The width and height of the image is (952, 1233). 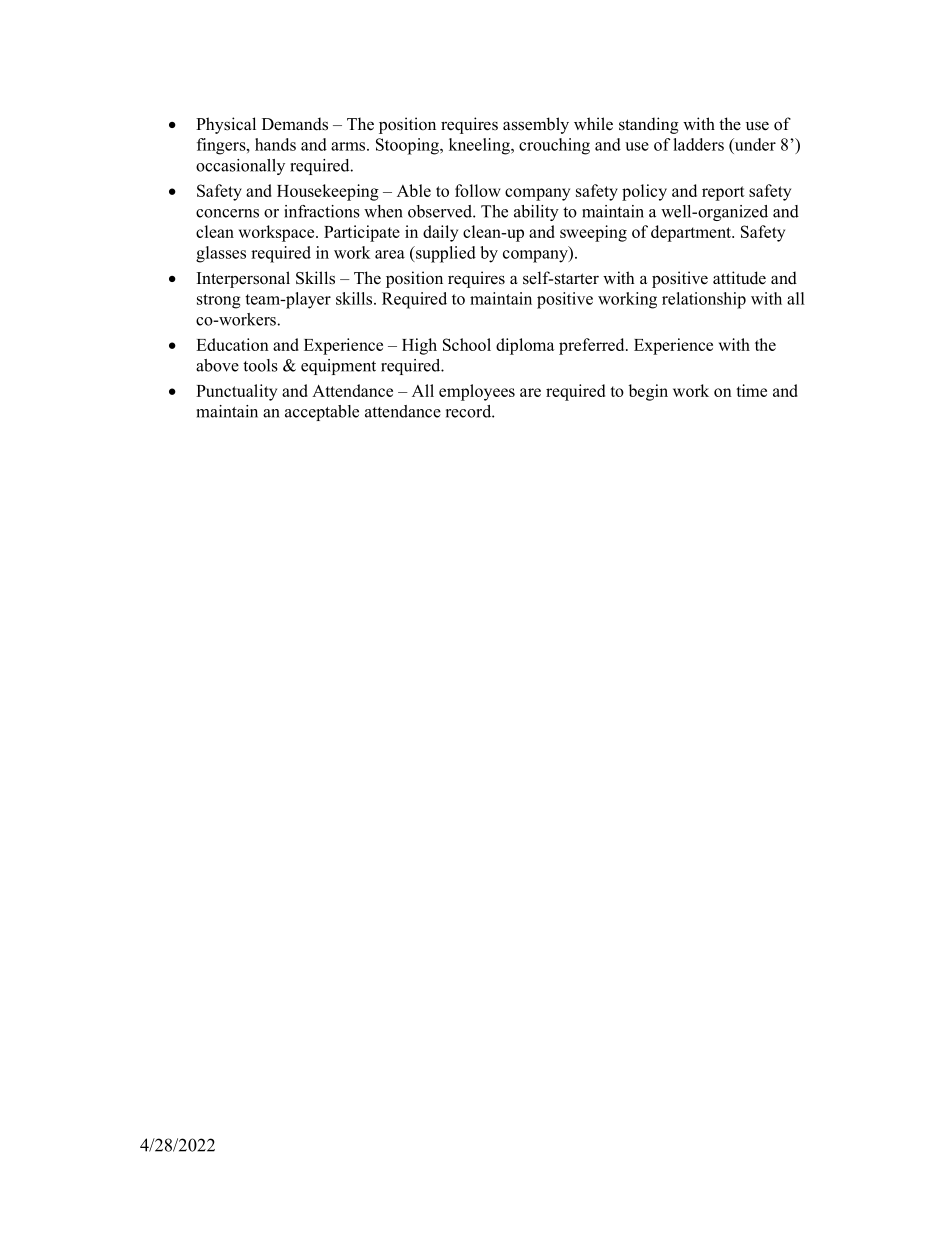 I want to click on Demands, so click(x=295, y=124).
